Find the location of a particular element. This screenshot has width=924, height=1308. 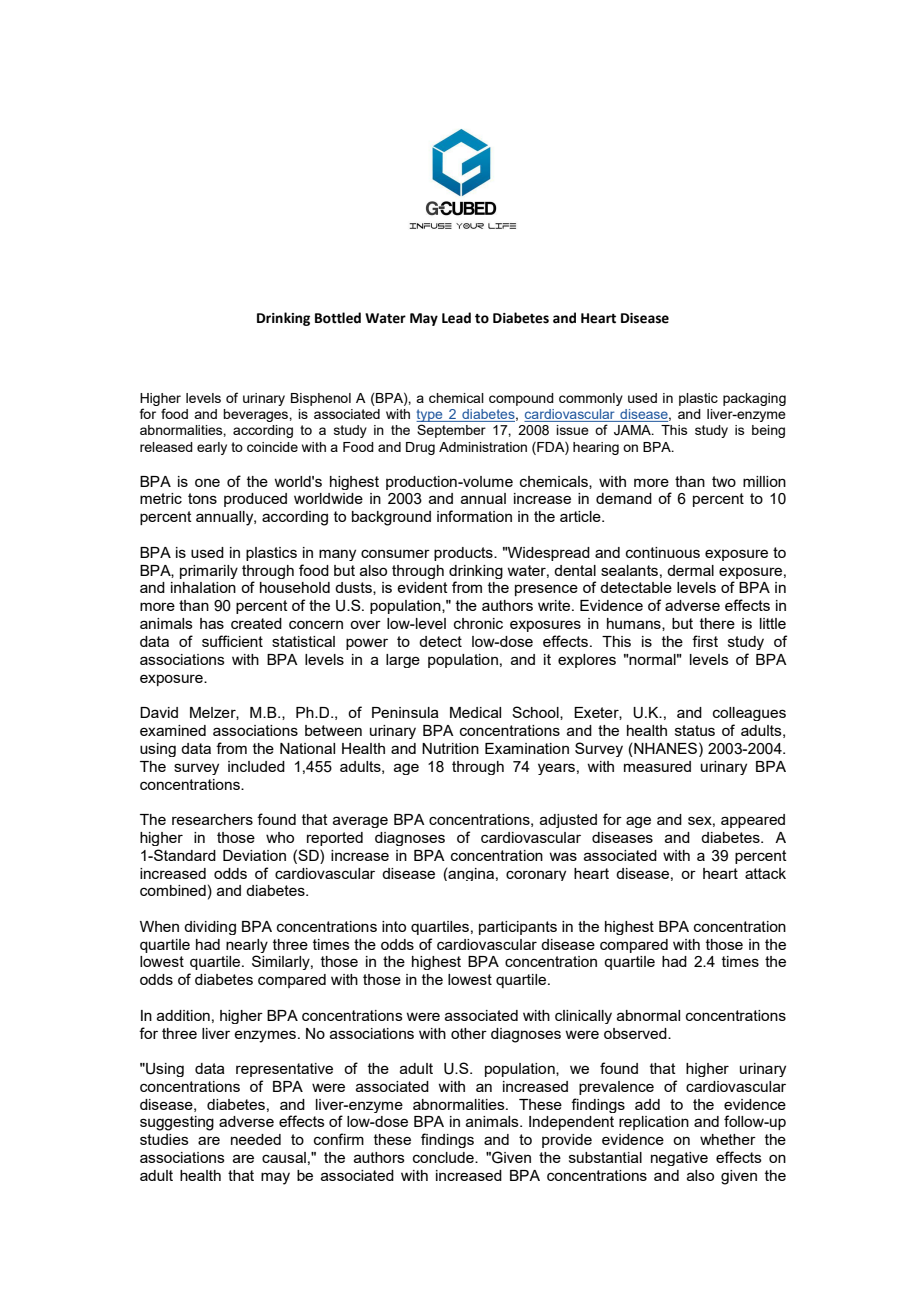

participants is located at coordinates (518, 928).
